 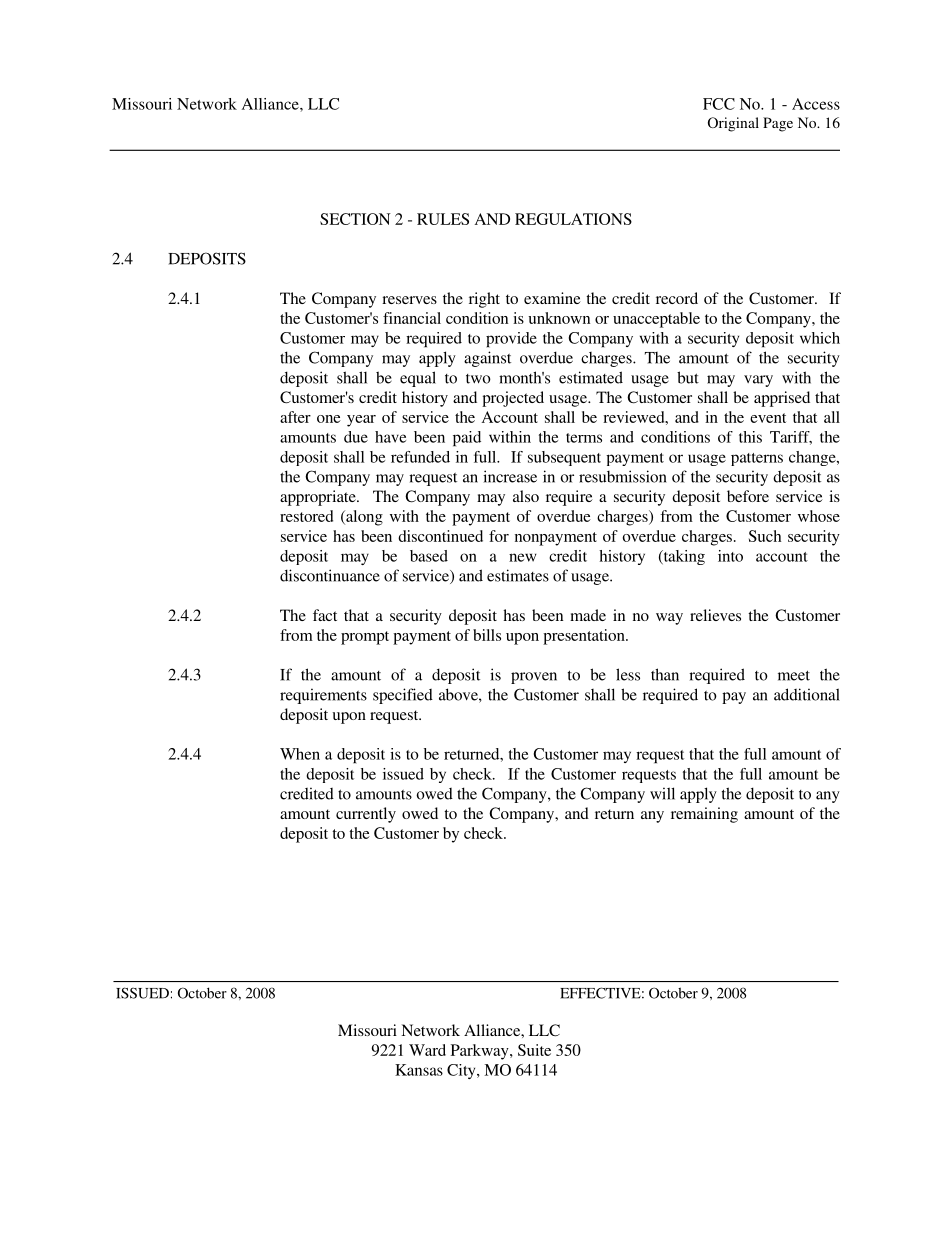 I want to click on Suite, so click(x=534, y=1050).
